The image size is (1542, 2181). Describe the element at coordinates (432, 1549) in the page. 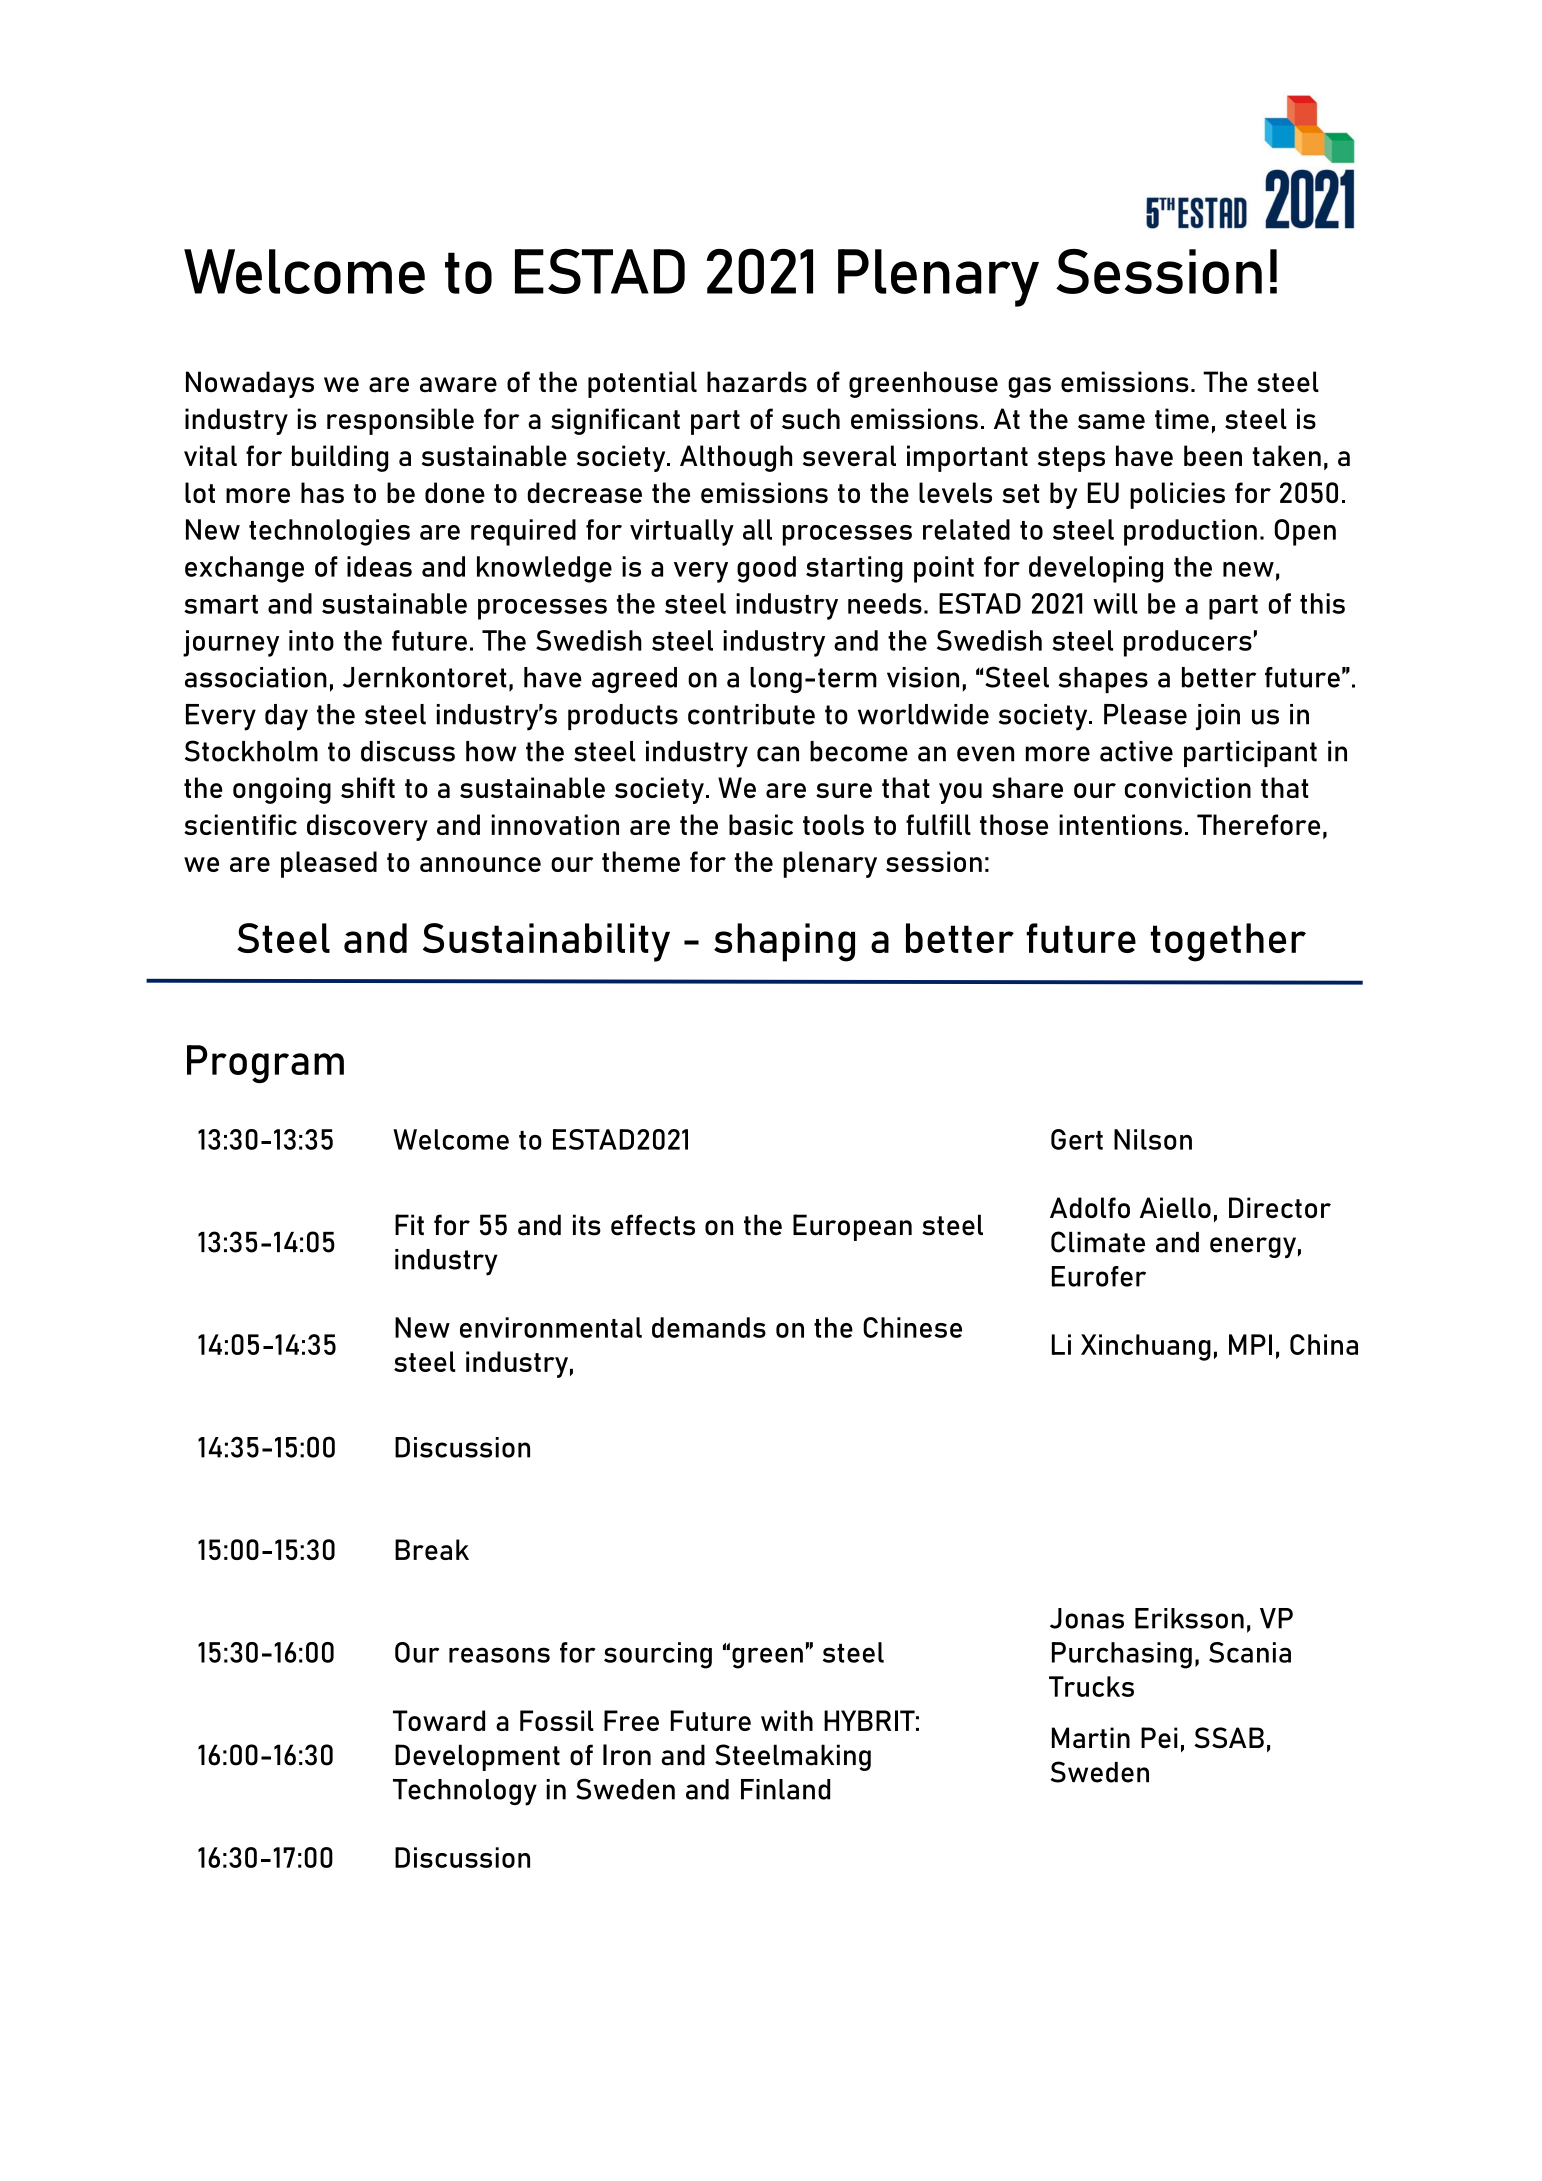

I see `Break` at that location.
